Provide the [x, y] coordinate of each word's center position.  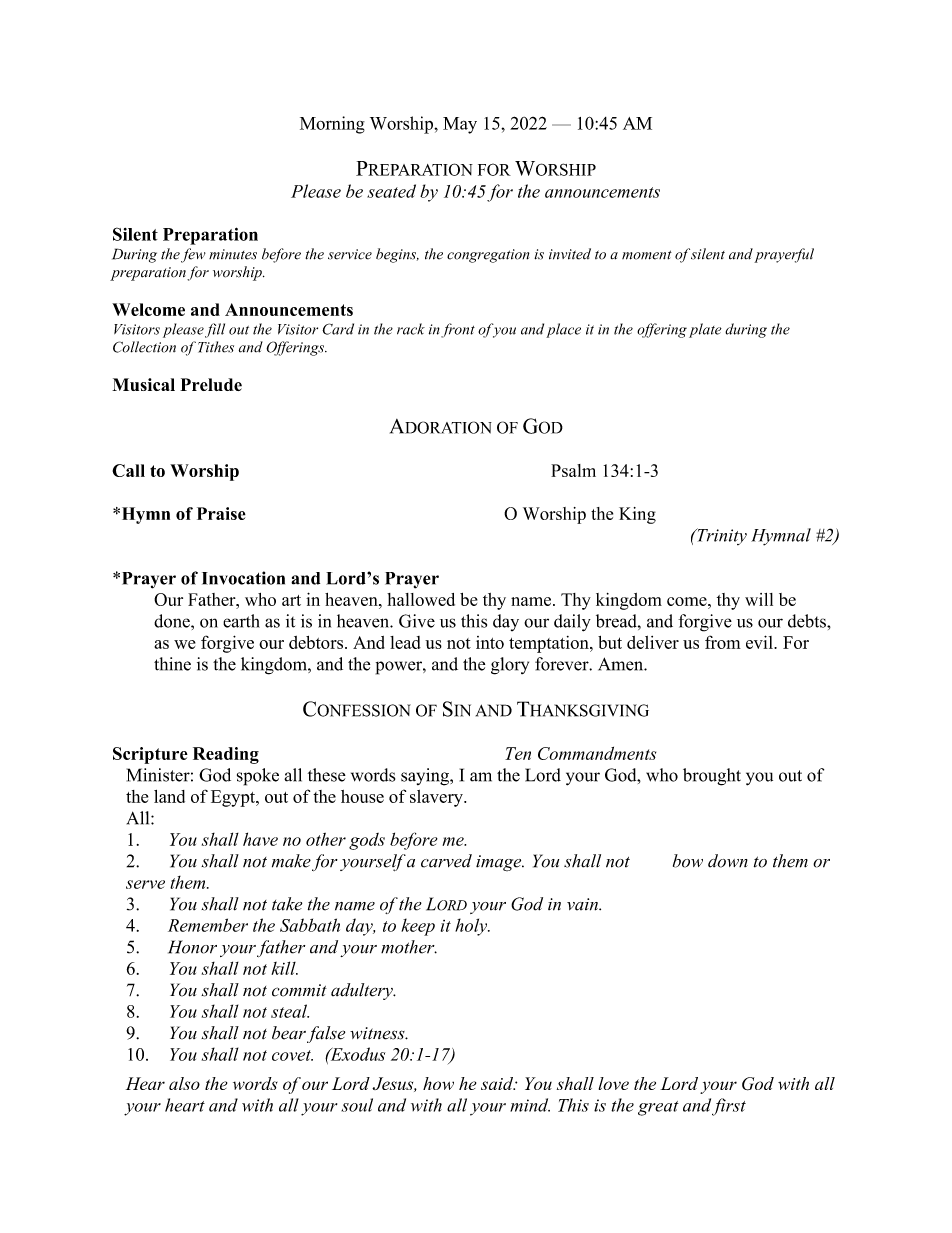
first [729, 1107]
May [460, 125]
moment [647, 255]
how [438, 1083]
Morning [332, 125]
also [184, 1083]
